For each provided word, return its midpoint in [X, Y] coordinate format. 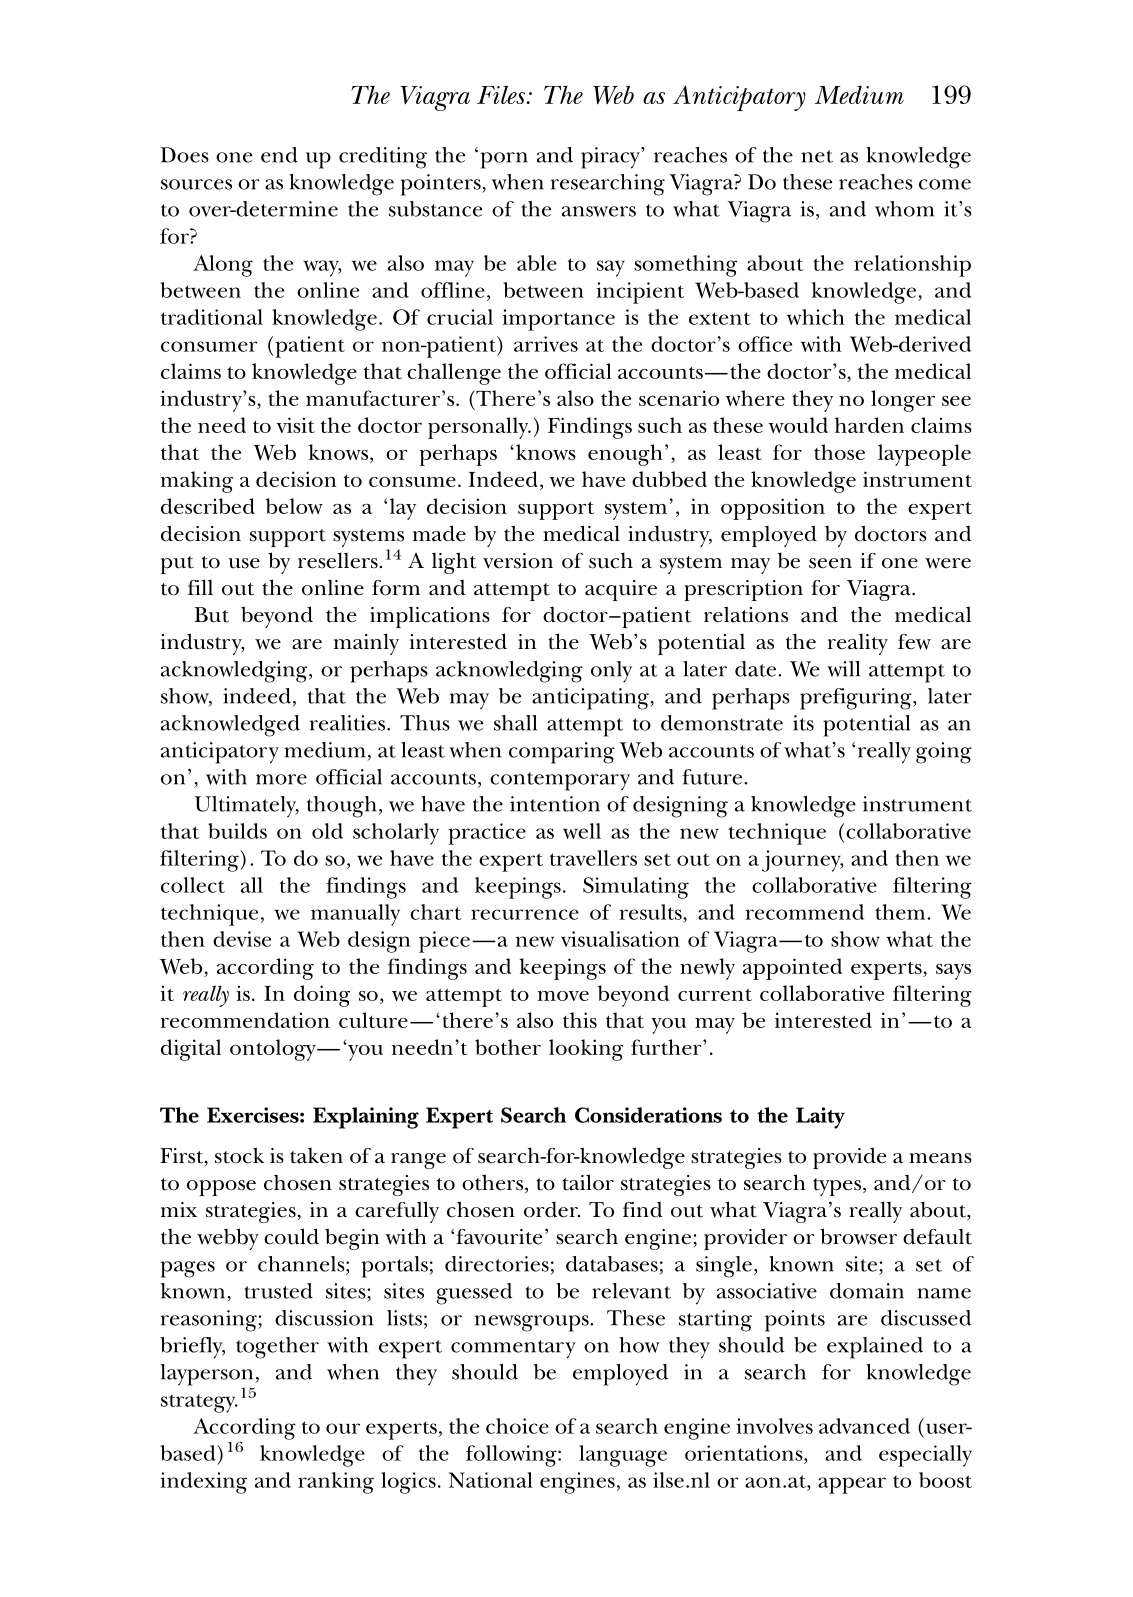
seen [830, 563]
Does [184, 155]
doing [322, 996]
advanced [864, 1426]
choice [517, 1426]
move [563, 996]
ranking [336, 1483]
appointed [792, 969]
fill [200, 587]
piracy [611, 158]
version [518, 561]
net [817, 156]
